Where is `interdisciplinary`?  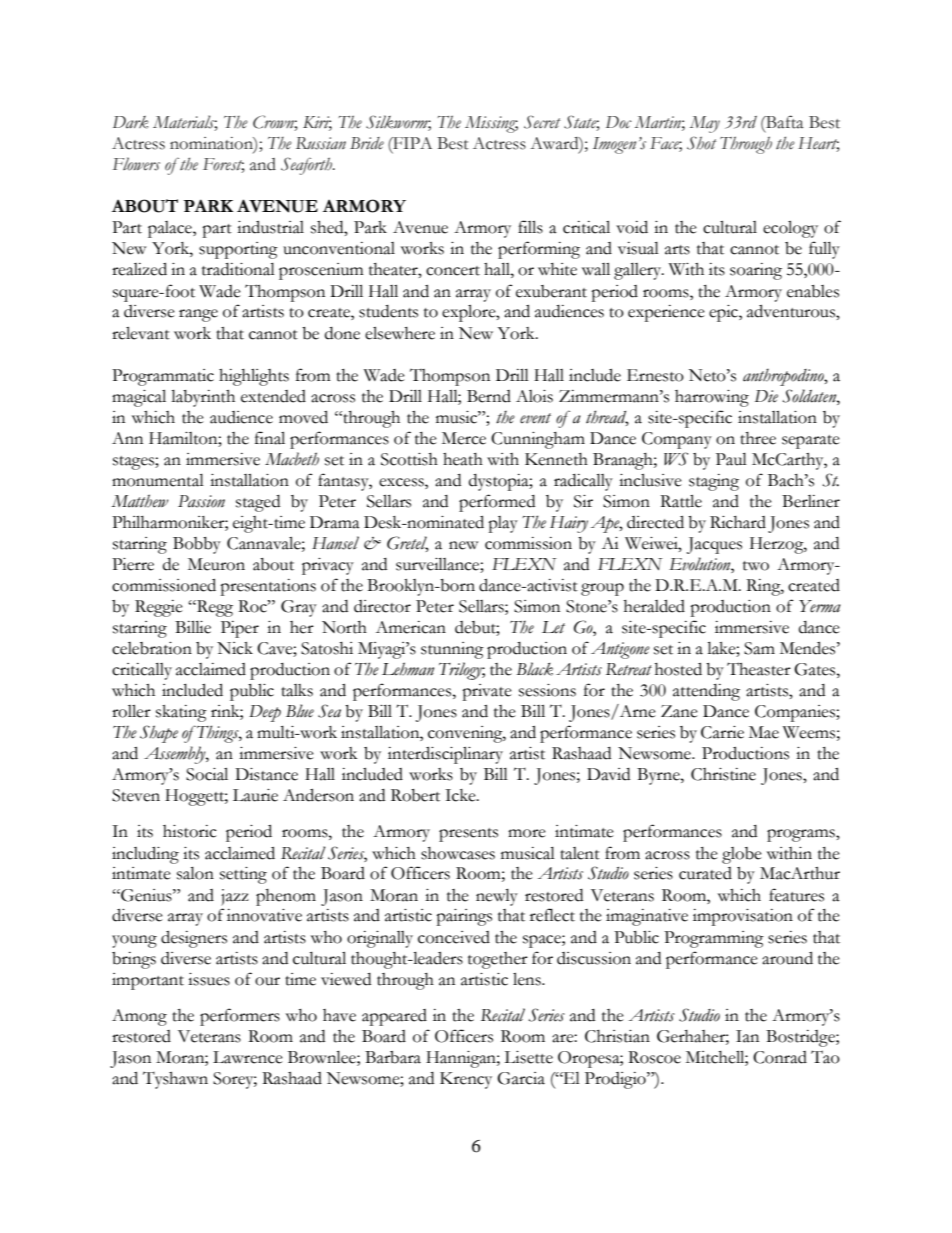 interdisciplinary is located at coordinates (445, 755).
